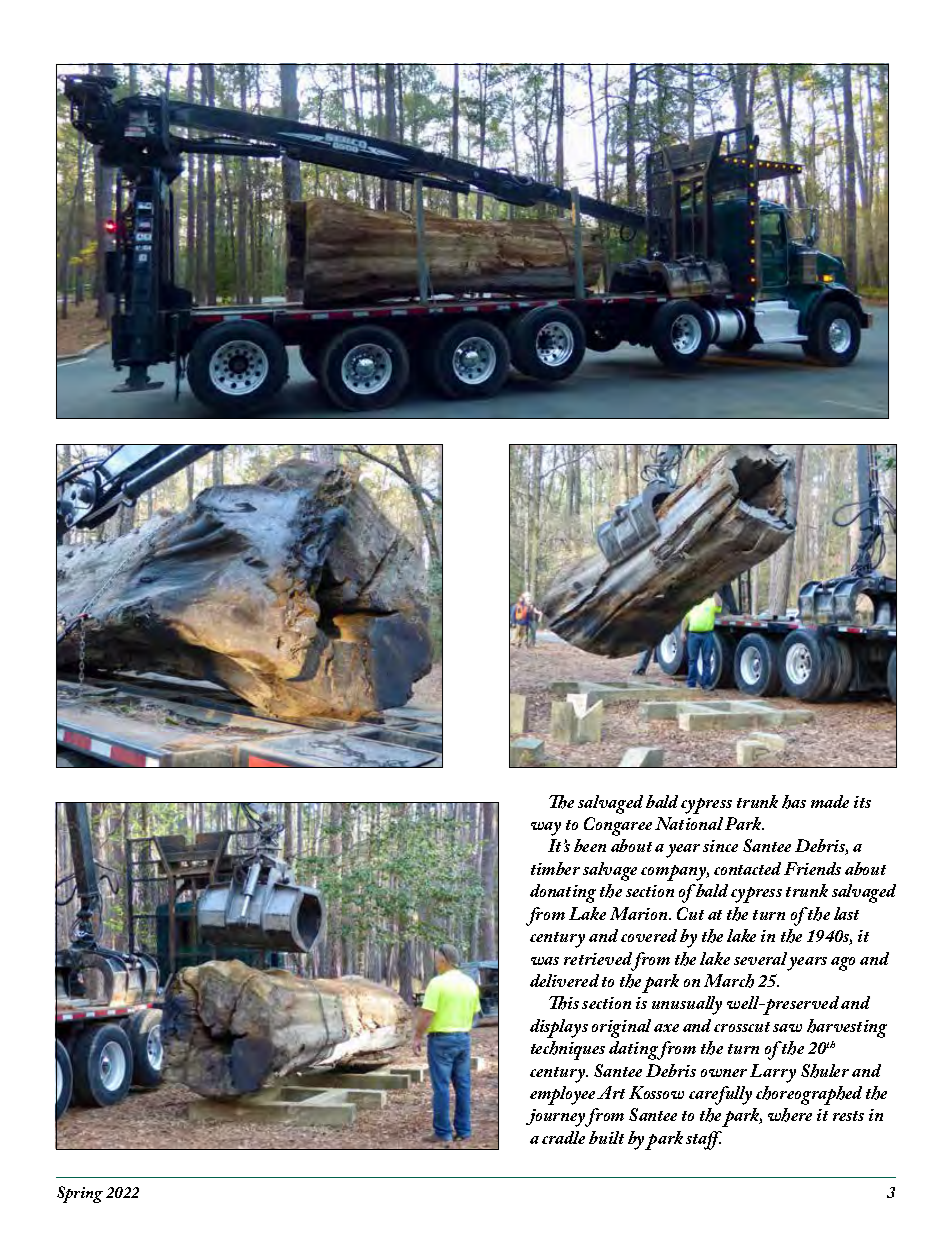  What do you see at coordinates (564, 980) in the screenshot?
I see `delivered` at bounding box center [564, 980].
